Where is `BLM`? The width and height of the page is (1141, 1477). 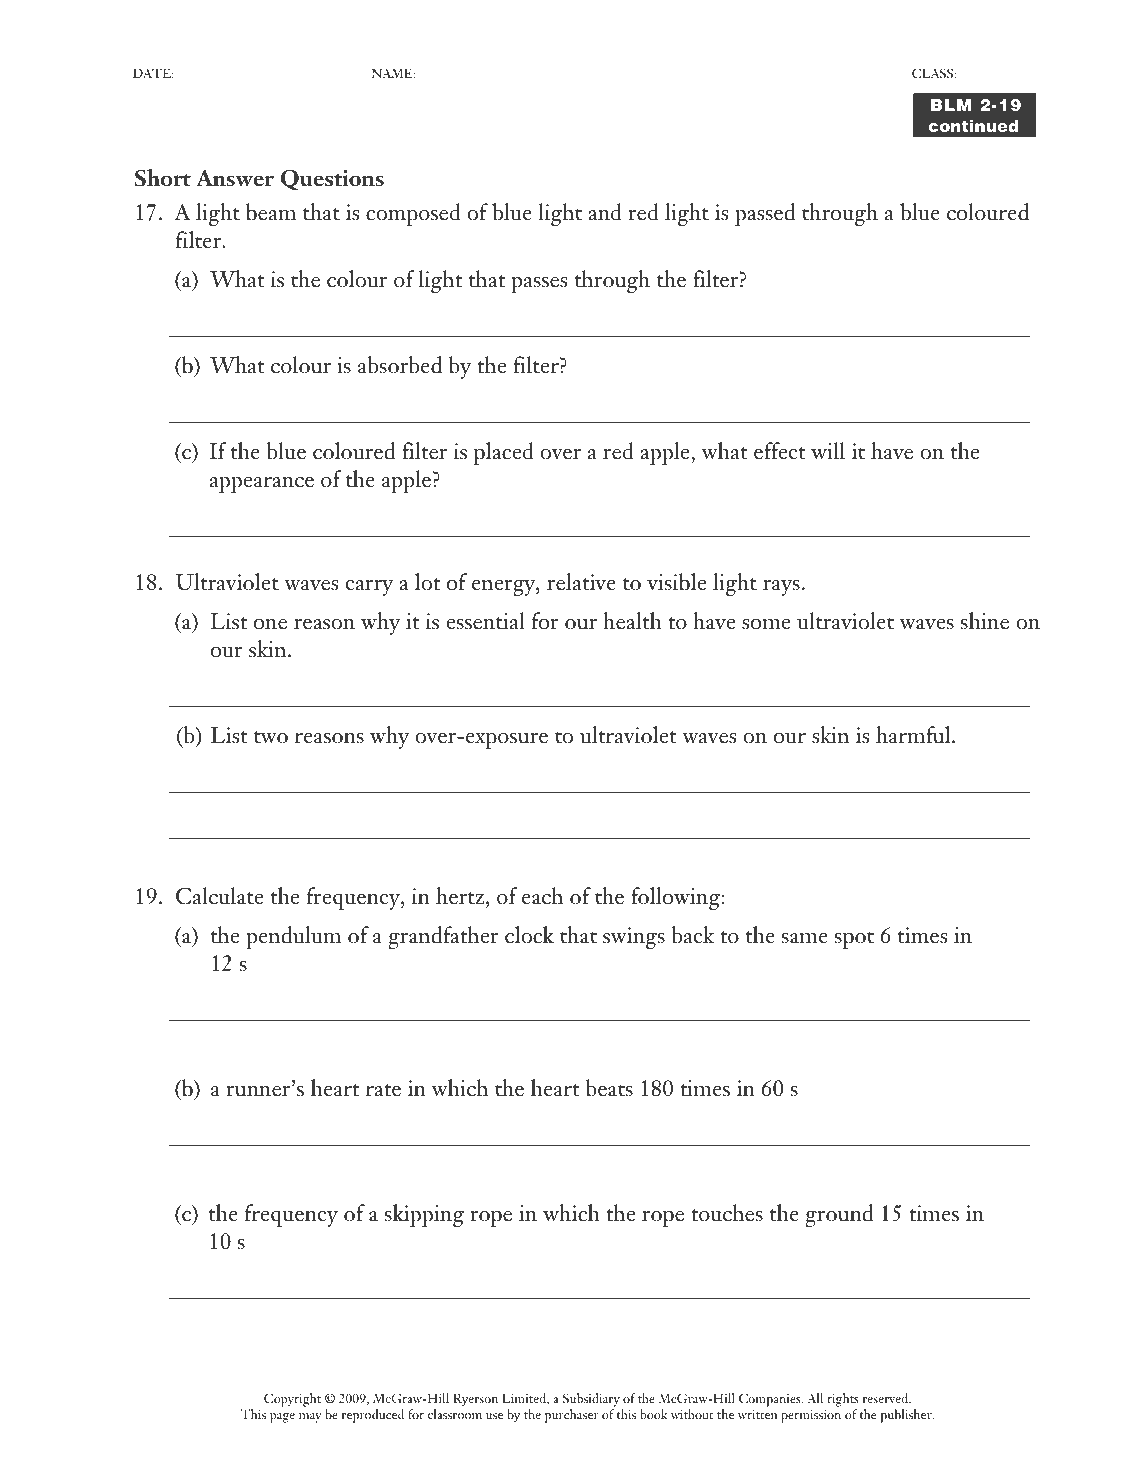 BLM is located at coordinates (951, 105).
